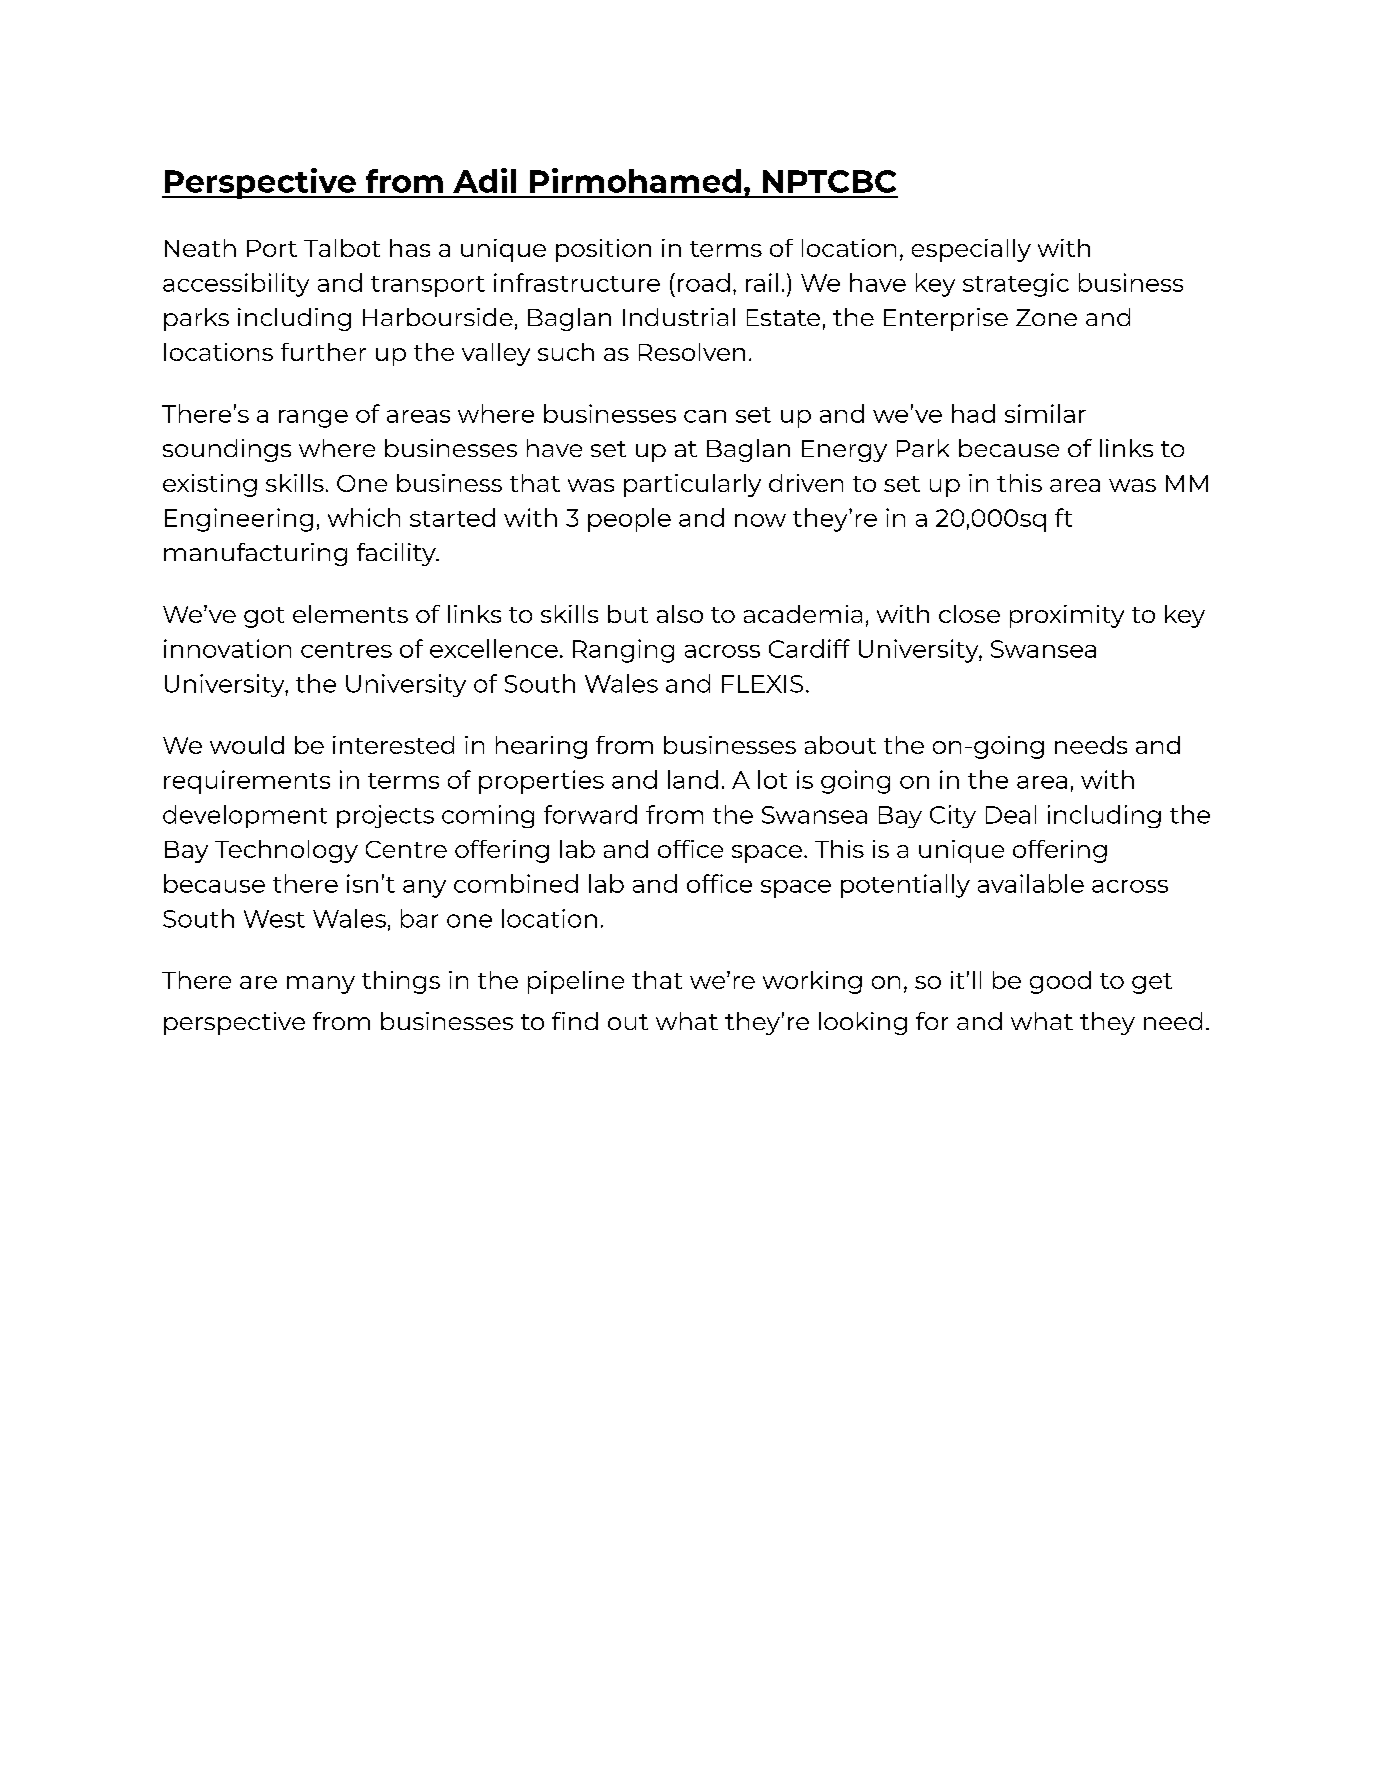 The image size is (1377, 1781). Describe the element at coordinates (971, 250) in the document. I see `especially` at that location.
